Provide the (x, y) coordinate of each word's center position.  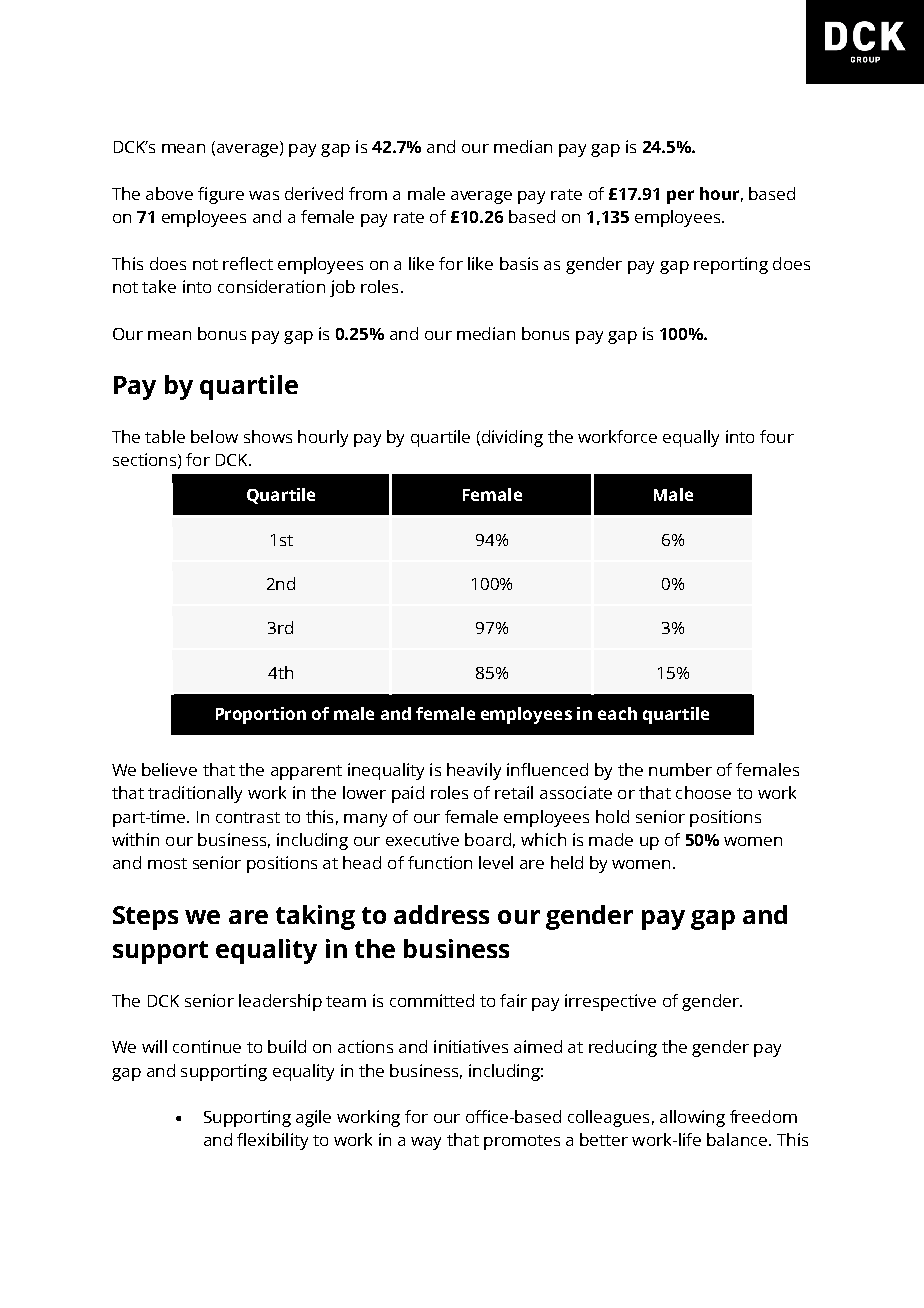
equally (691, 438)
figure (221, 195)
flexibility (272, 1141)
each (617, 713)
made (611, 839)
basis (519, 263)
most (167, 863)
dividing (511, 438)
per (680, 197)
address (441, 914)
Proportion (261, 715)
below (214, 436)
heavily (474, 771)
